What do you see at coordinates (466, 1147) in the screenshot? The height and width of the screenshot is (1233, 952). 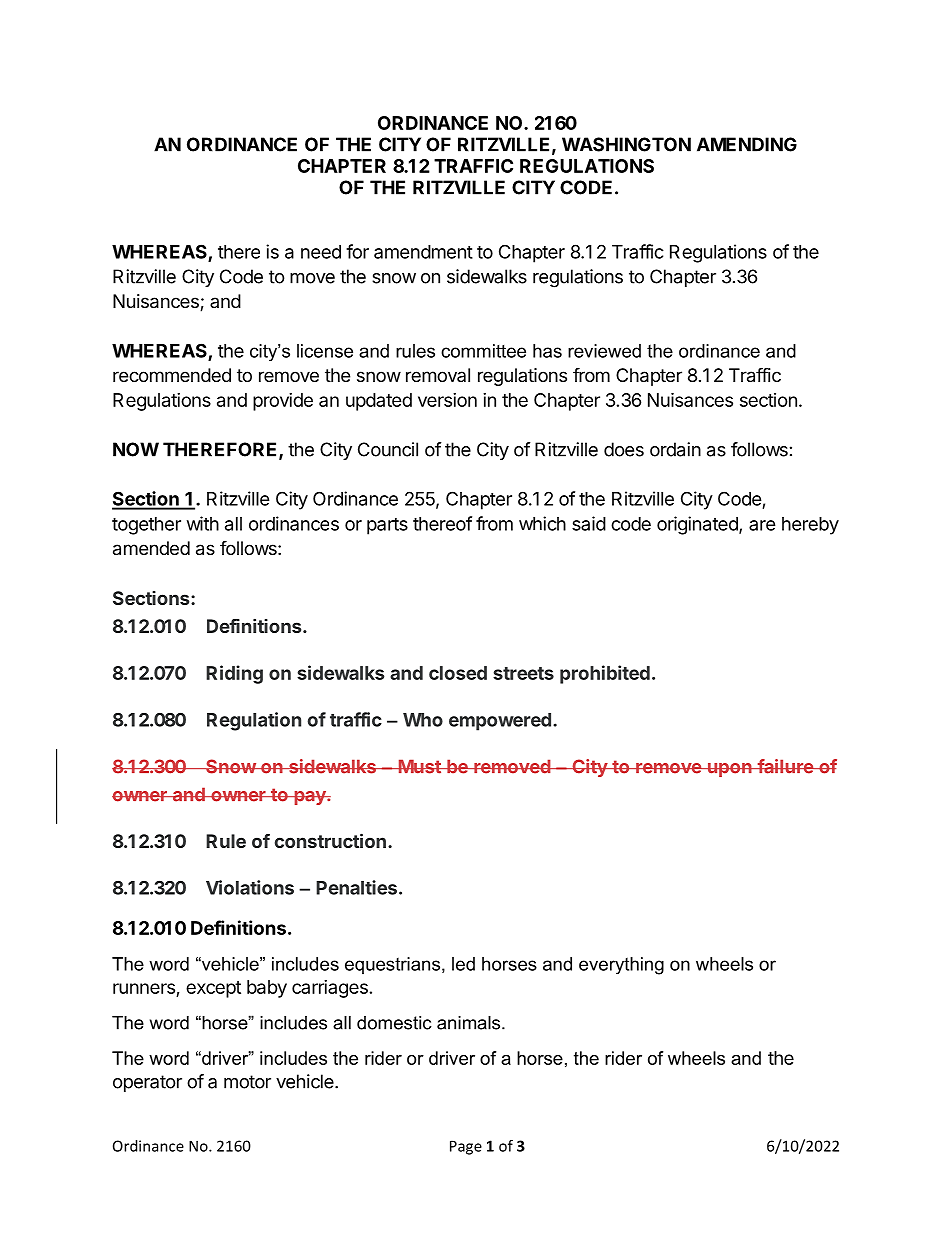 I see `Page` at bounding box center [466, 1147].
